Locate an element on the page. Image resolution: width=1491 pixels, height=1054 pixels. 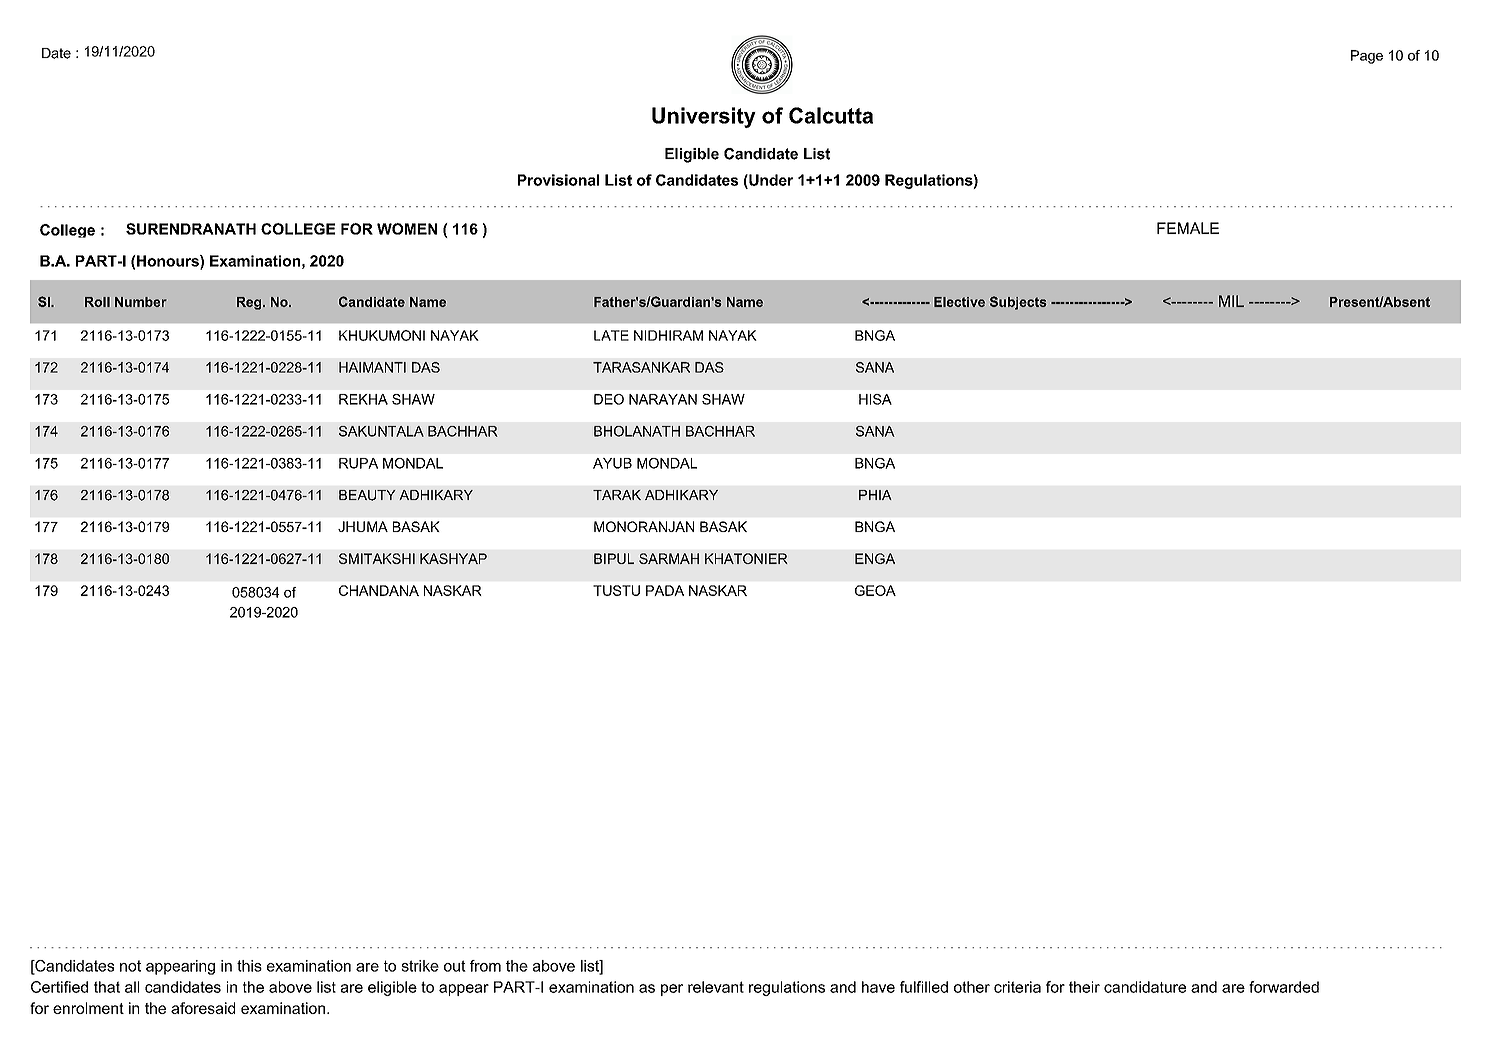
Page is located at coordinates (1367, 57).
